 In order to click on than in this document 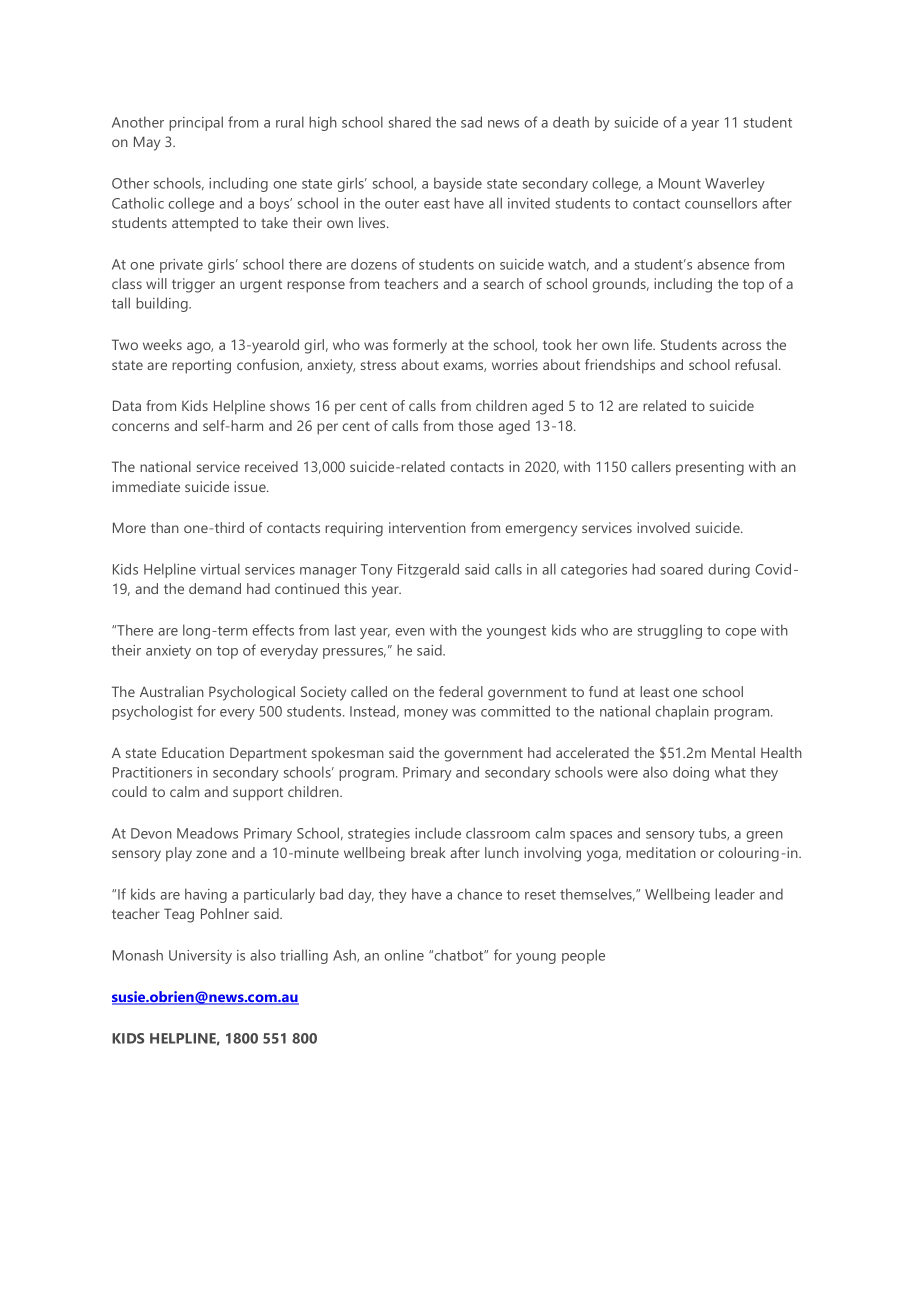, I will do `click(165, 527)`.
